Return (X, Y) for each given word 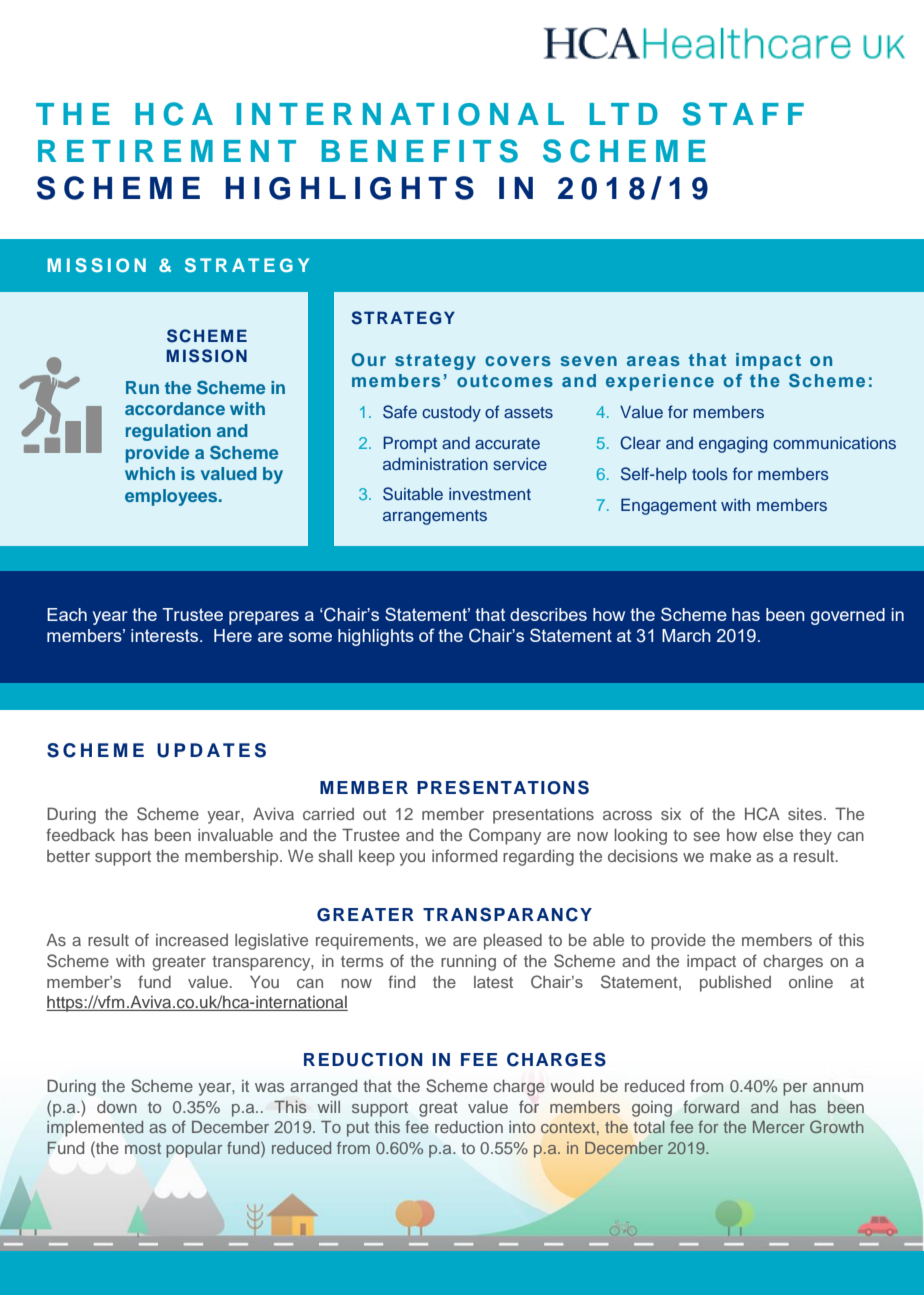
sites (806, 814)
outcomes (505, 380)
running (468, 963)
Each (67, 614)
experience (660, 382)
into (522, 1127)
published (735, 984)
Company (505, 836)
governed (848, 616)
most (143, 1148)
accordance (175, 408)
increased (192, 940)
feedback (80, 834)
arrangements (435, 517)
